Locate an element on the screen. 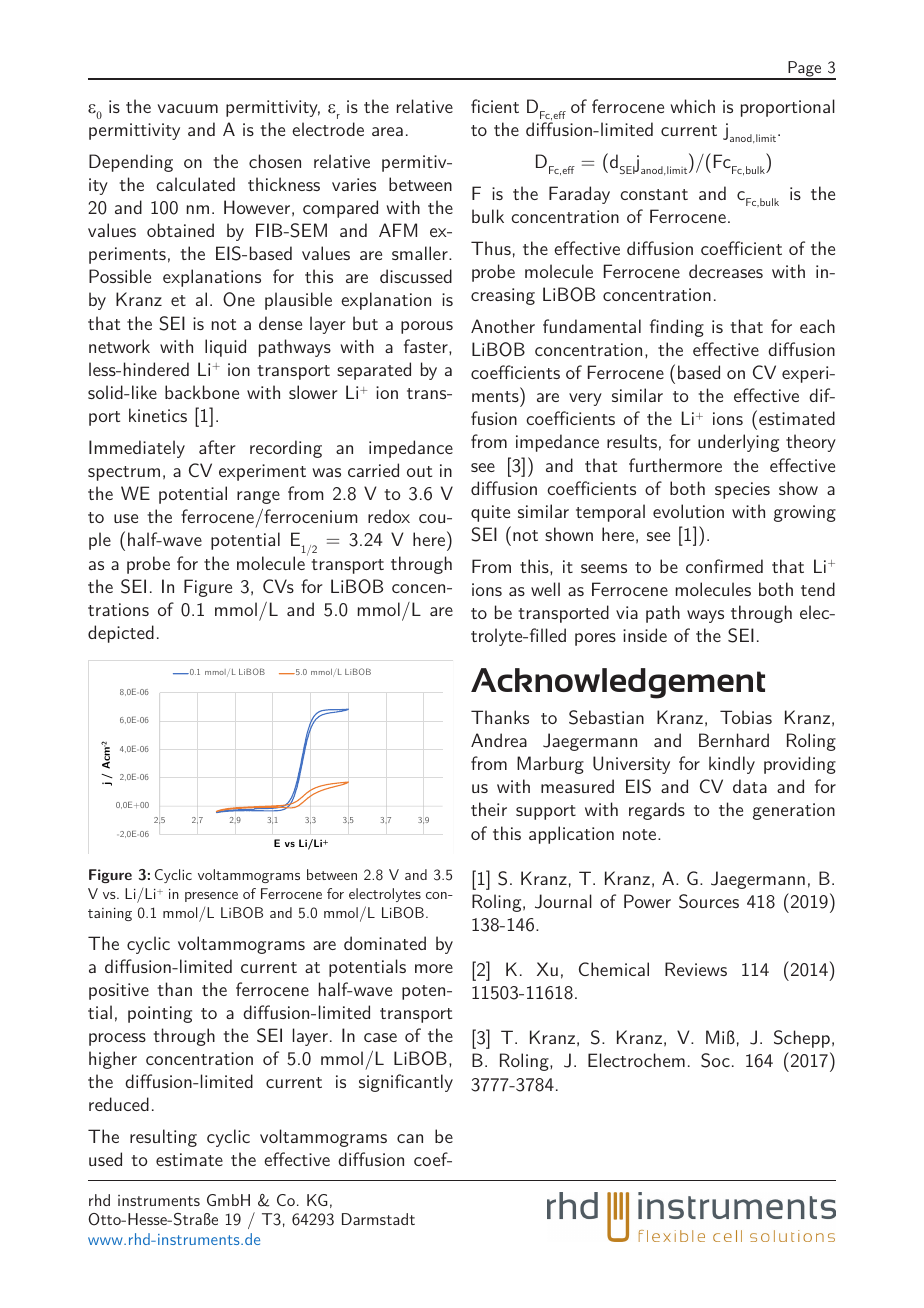 This screenshot has width=924, height=1308. vacuum is located at coordinates (188, 108).
